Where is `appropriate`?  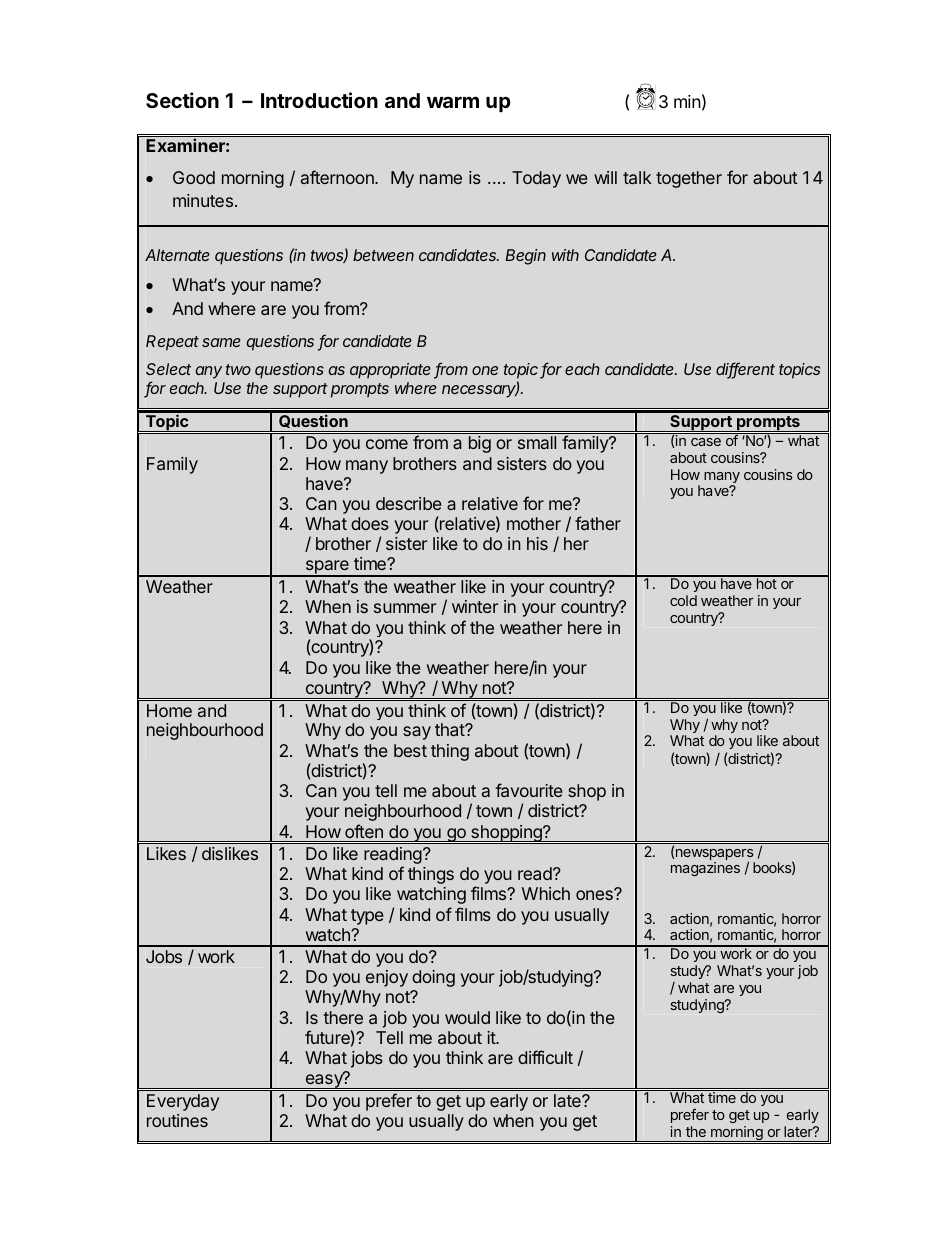
appropriate is located at coordinates (390, 371).
